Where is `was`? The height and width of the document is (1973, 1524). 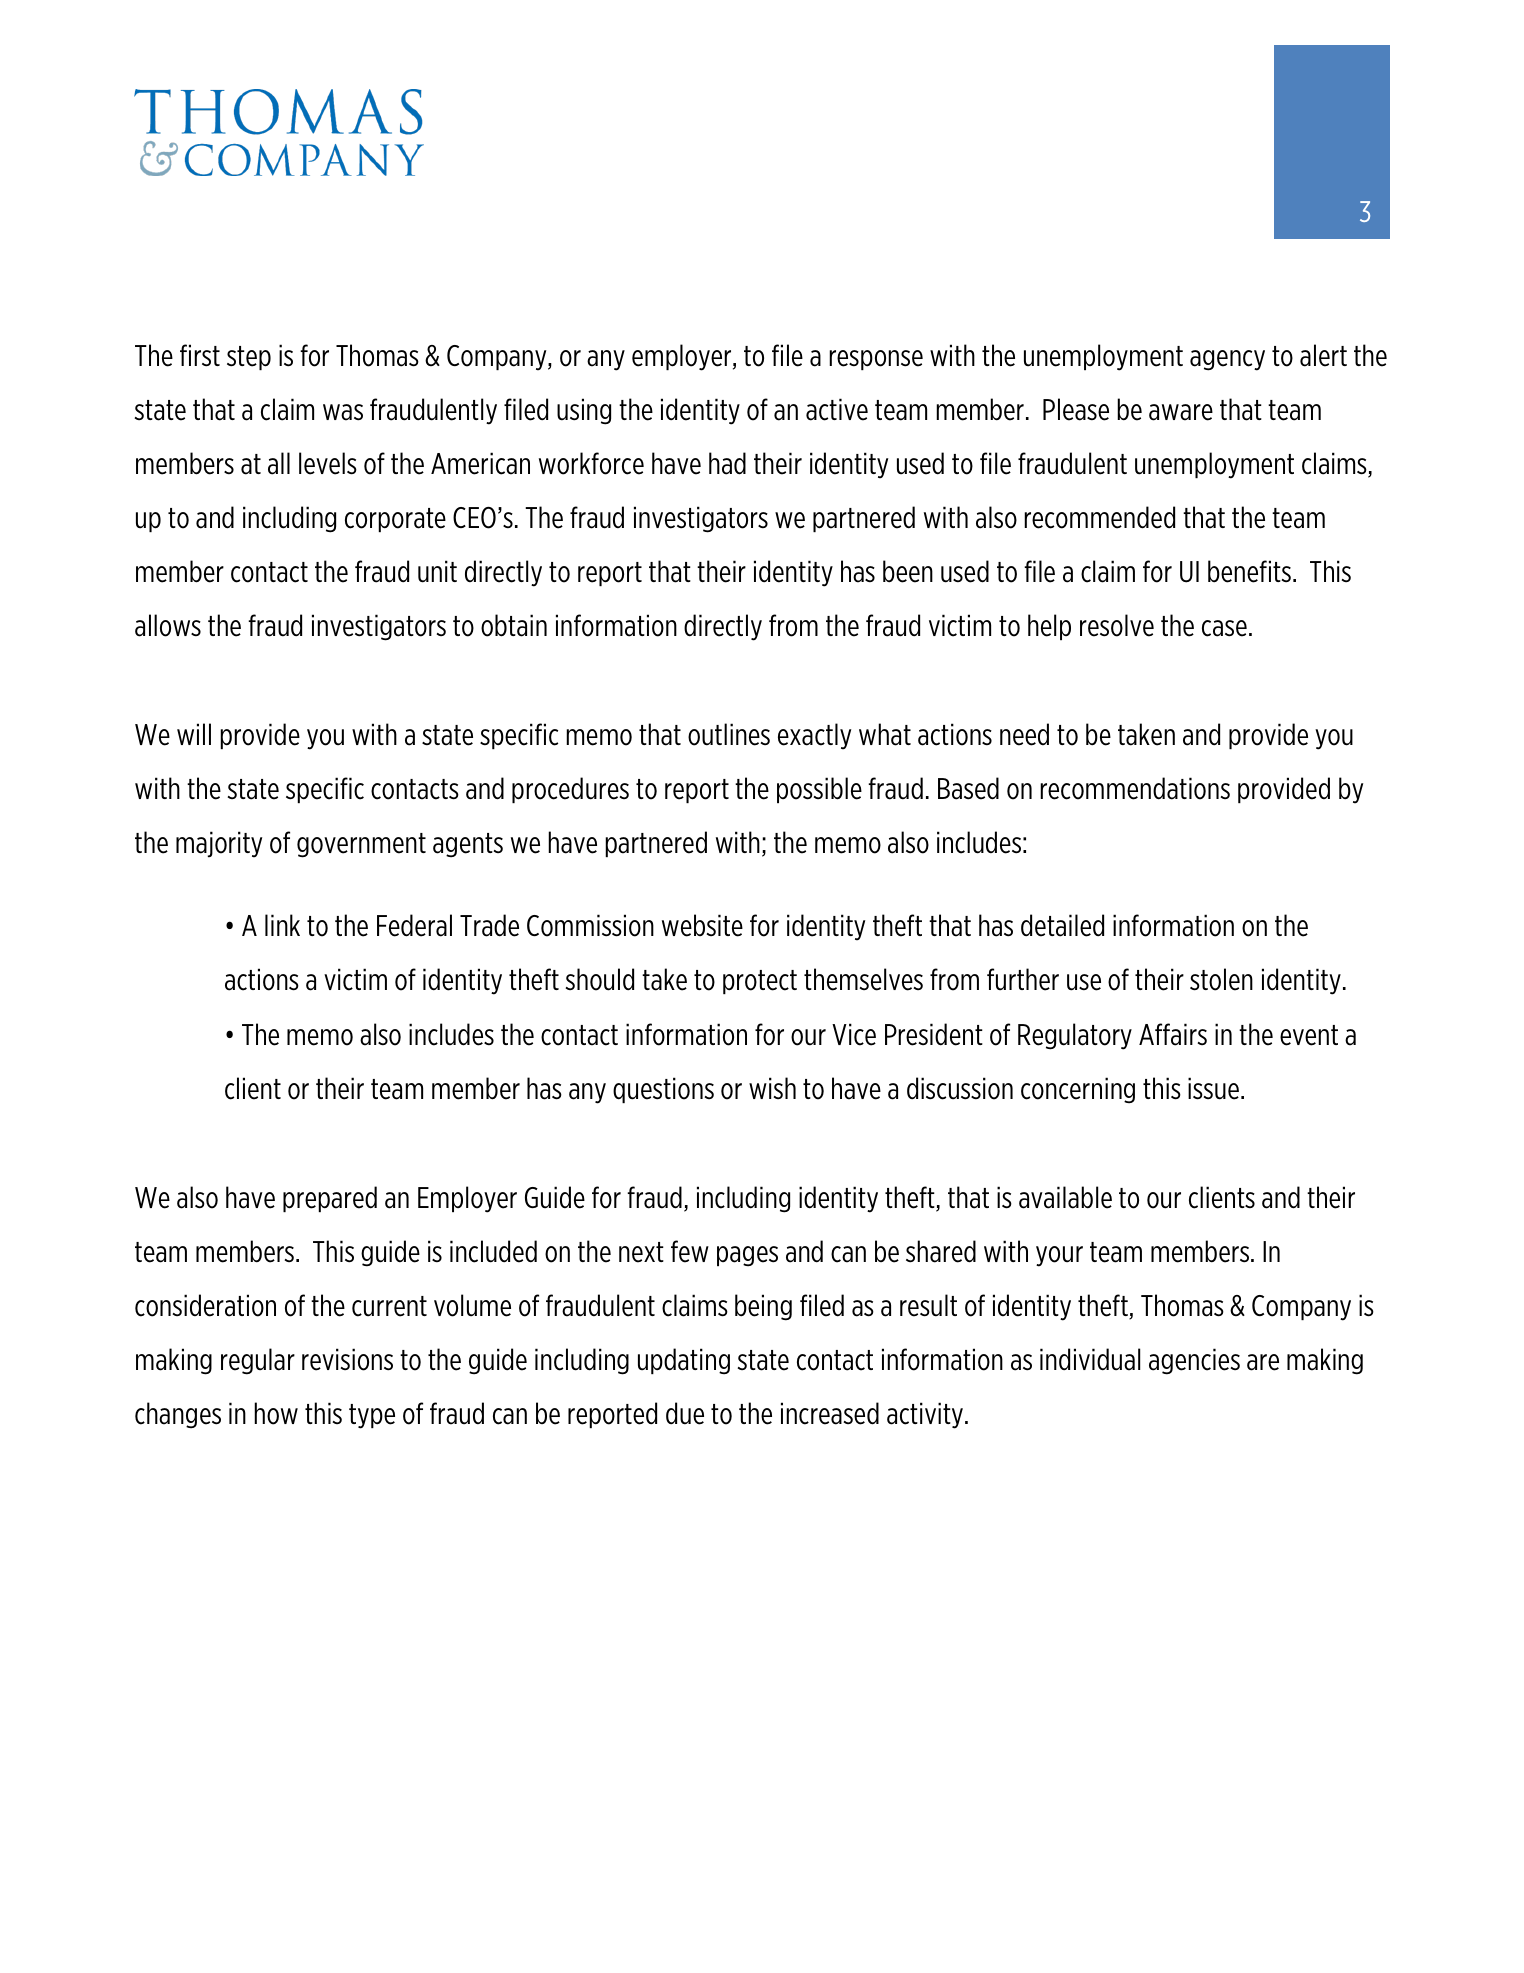
was is located at coordinates (343, 412).
